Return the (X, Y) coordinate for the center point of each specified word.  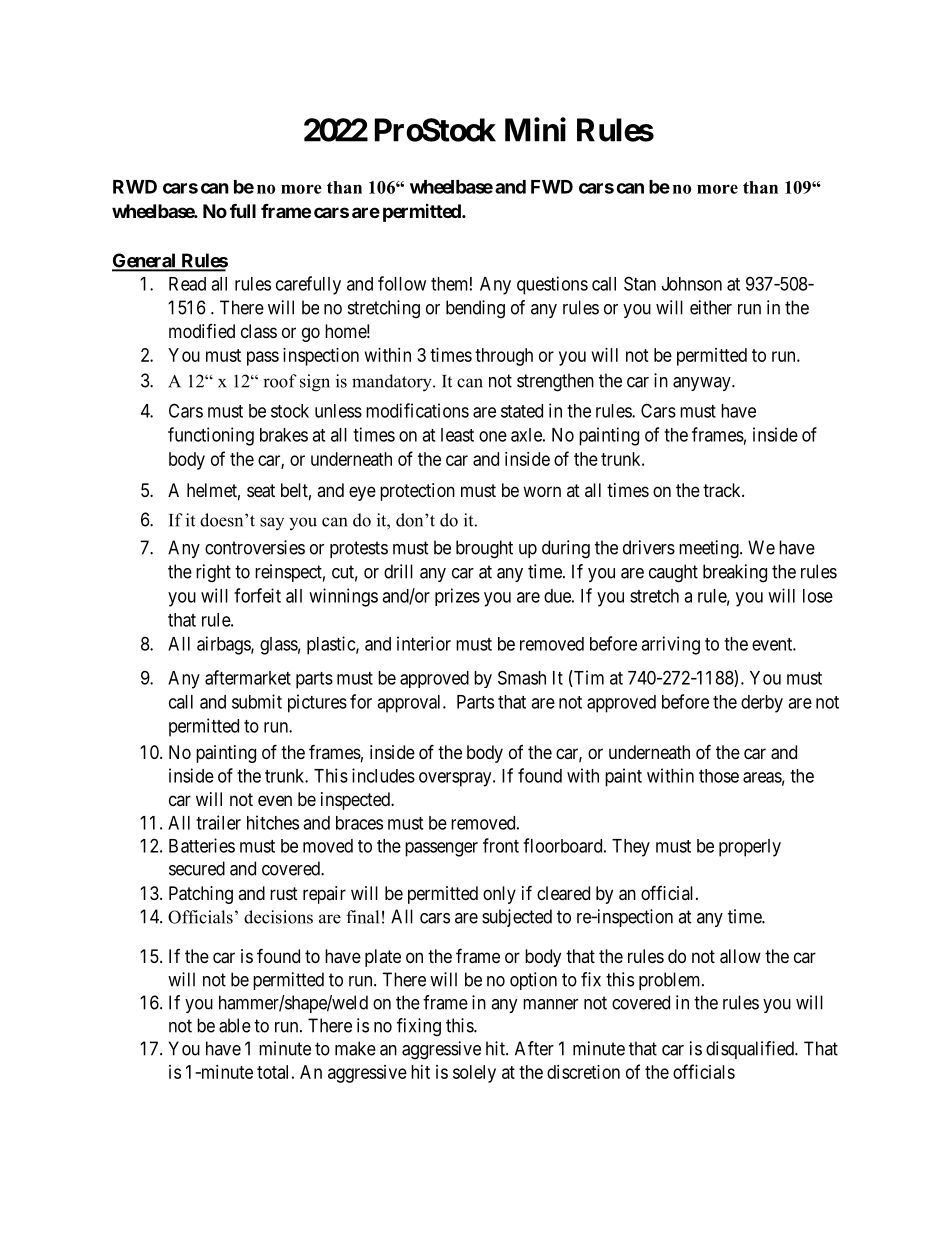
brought (484, 549)
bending (475, 309)
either (711, 307)
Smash (522, 677)
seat (261, 491)
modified (202, 331)
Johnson (692, 284)
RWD (135, 187)
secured (197, 868)
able (235, 1025)
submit (257, 701)
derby (762, 704)
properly (750, 848)
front (501, 845)
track (723, 490)
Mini (535, 129)
